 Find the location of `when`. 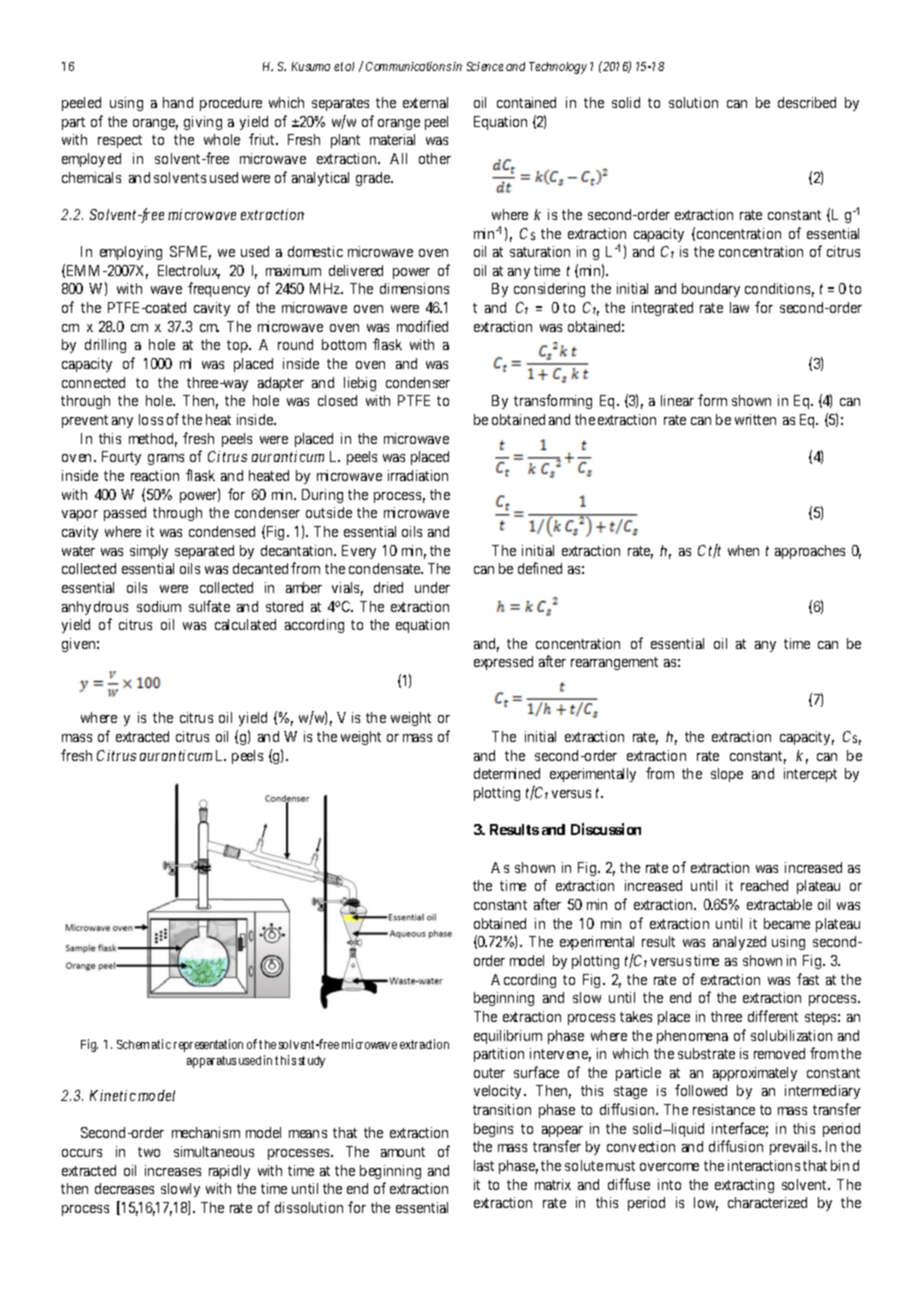

when is located at coordinates (743, 550).
